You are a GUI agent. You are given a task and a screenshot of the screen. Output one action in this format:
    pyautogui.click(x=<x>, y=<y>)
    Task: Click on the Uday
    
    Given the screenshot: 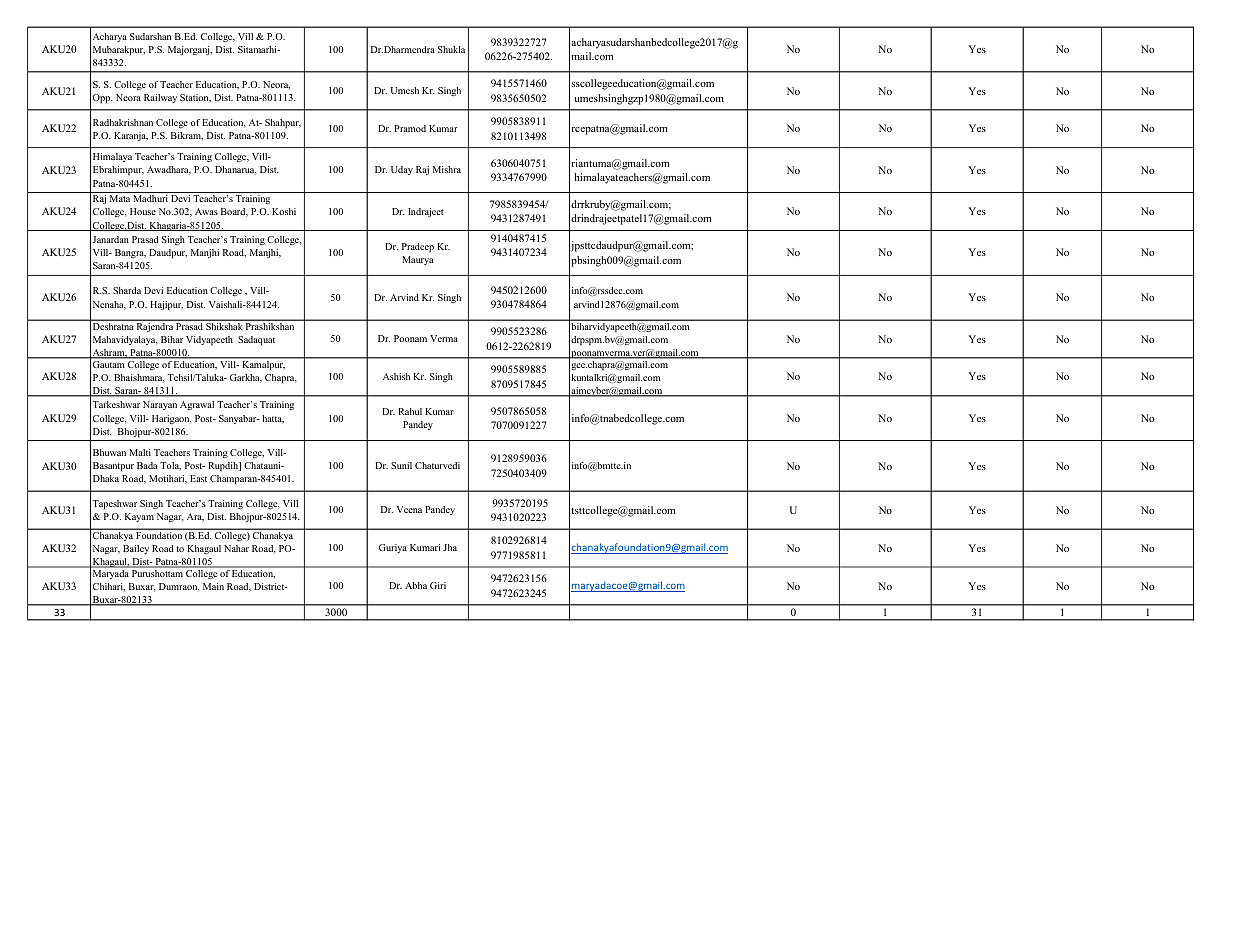 What is the action you would take?
    pyautogui.click(x=402, y=170)
